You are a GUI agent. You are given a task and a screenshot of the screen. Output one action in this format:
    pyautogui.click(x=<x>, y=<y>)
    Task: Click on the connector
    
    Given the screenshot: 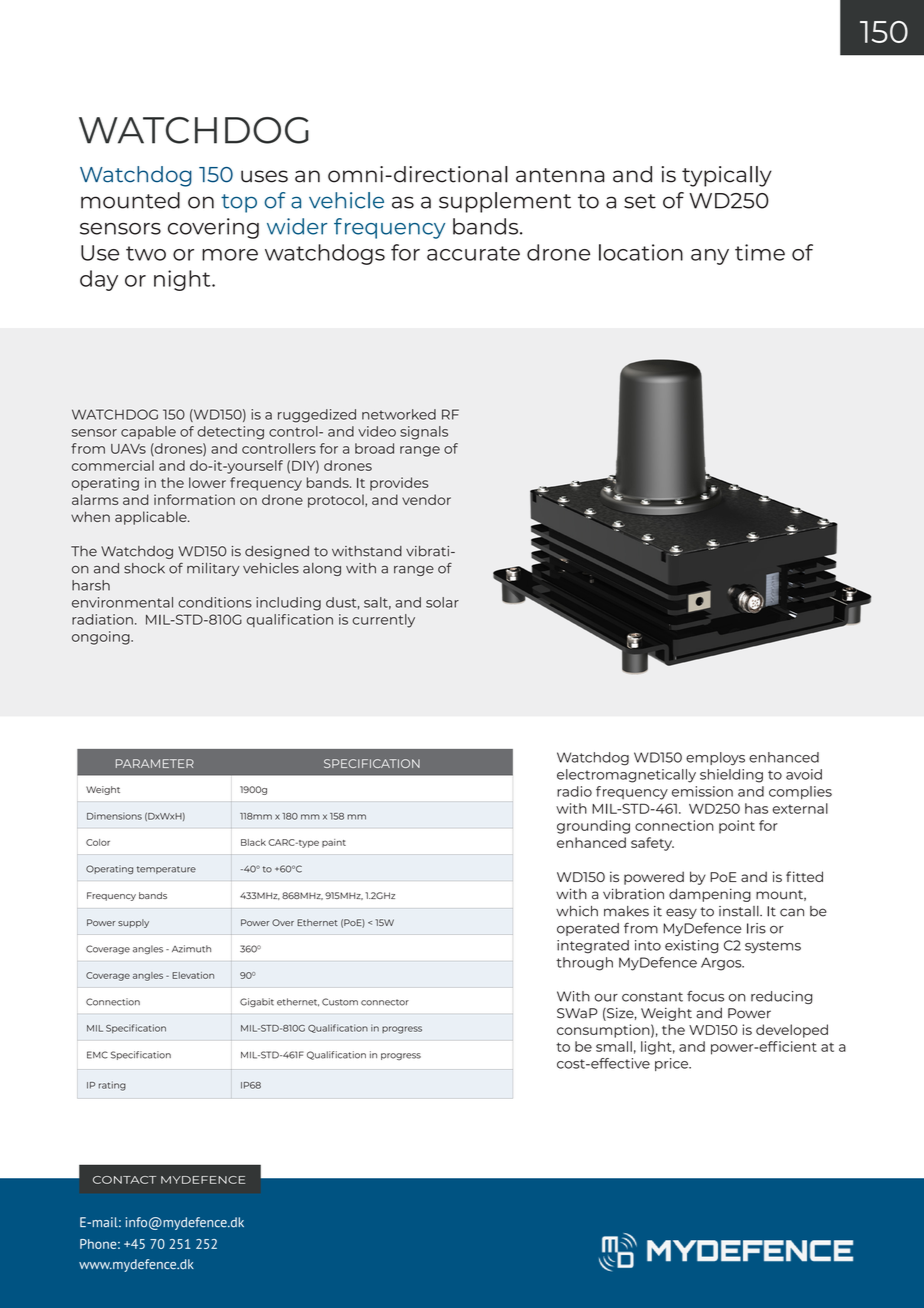 What is the action you would take?
    pyautogui.click(x=385, y=1002)
